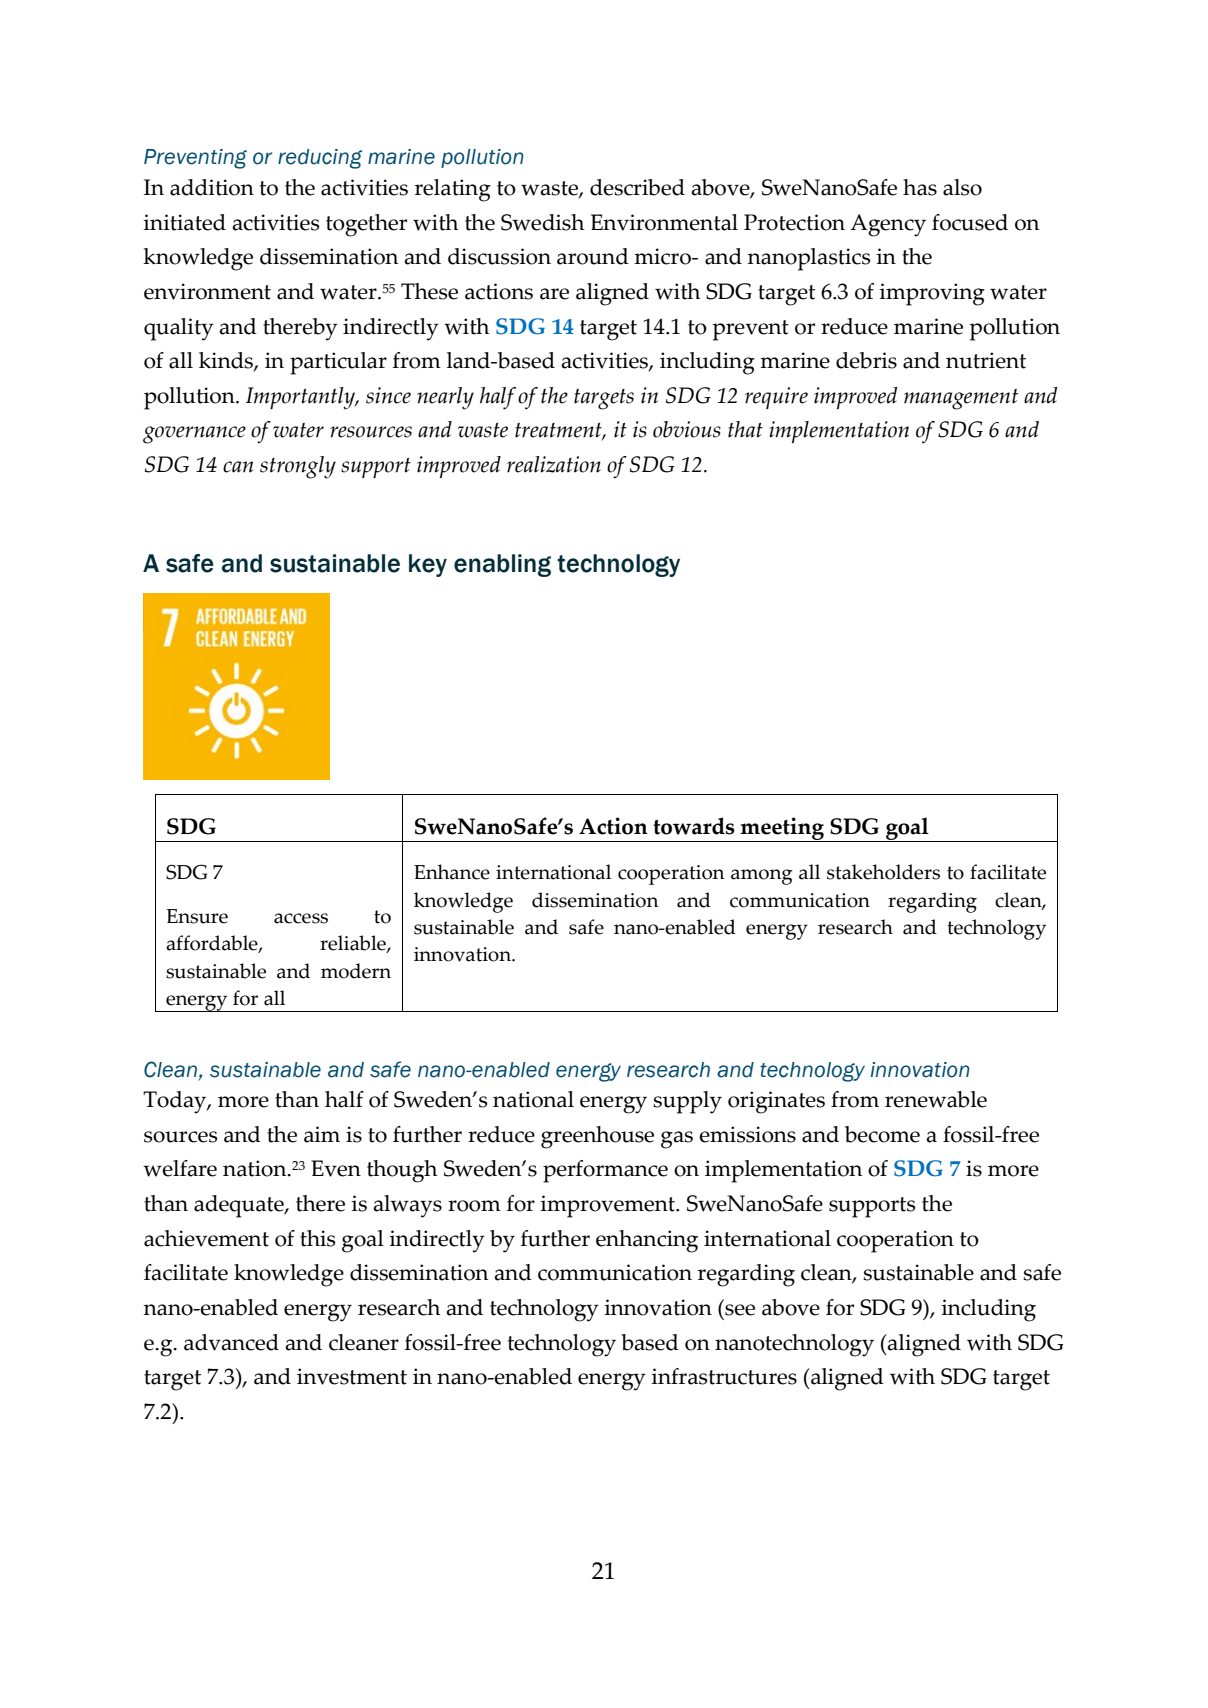 The image size is (1208, 1708). I want to click on management, so click(961, 399).
